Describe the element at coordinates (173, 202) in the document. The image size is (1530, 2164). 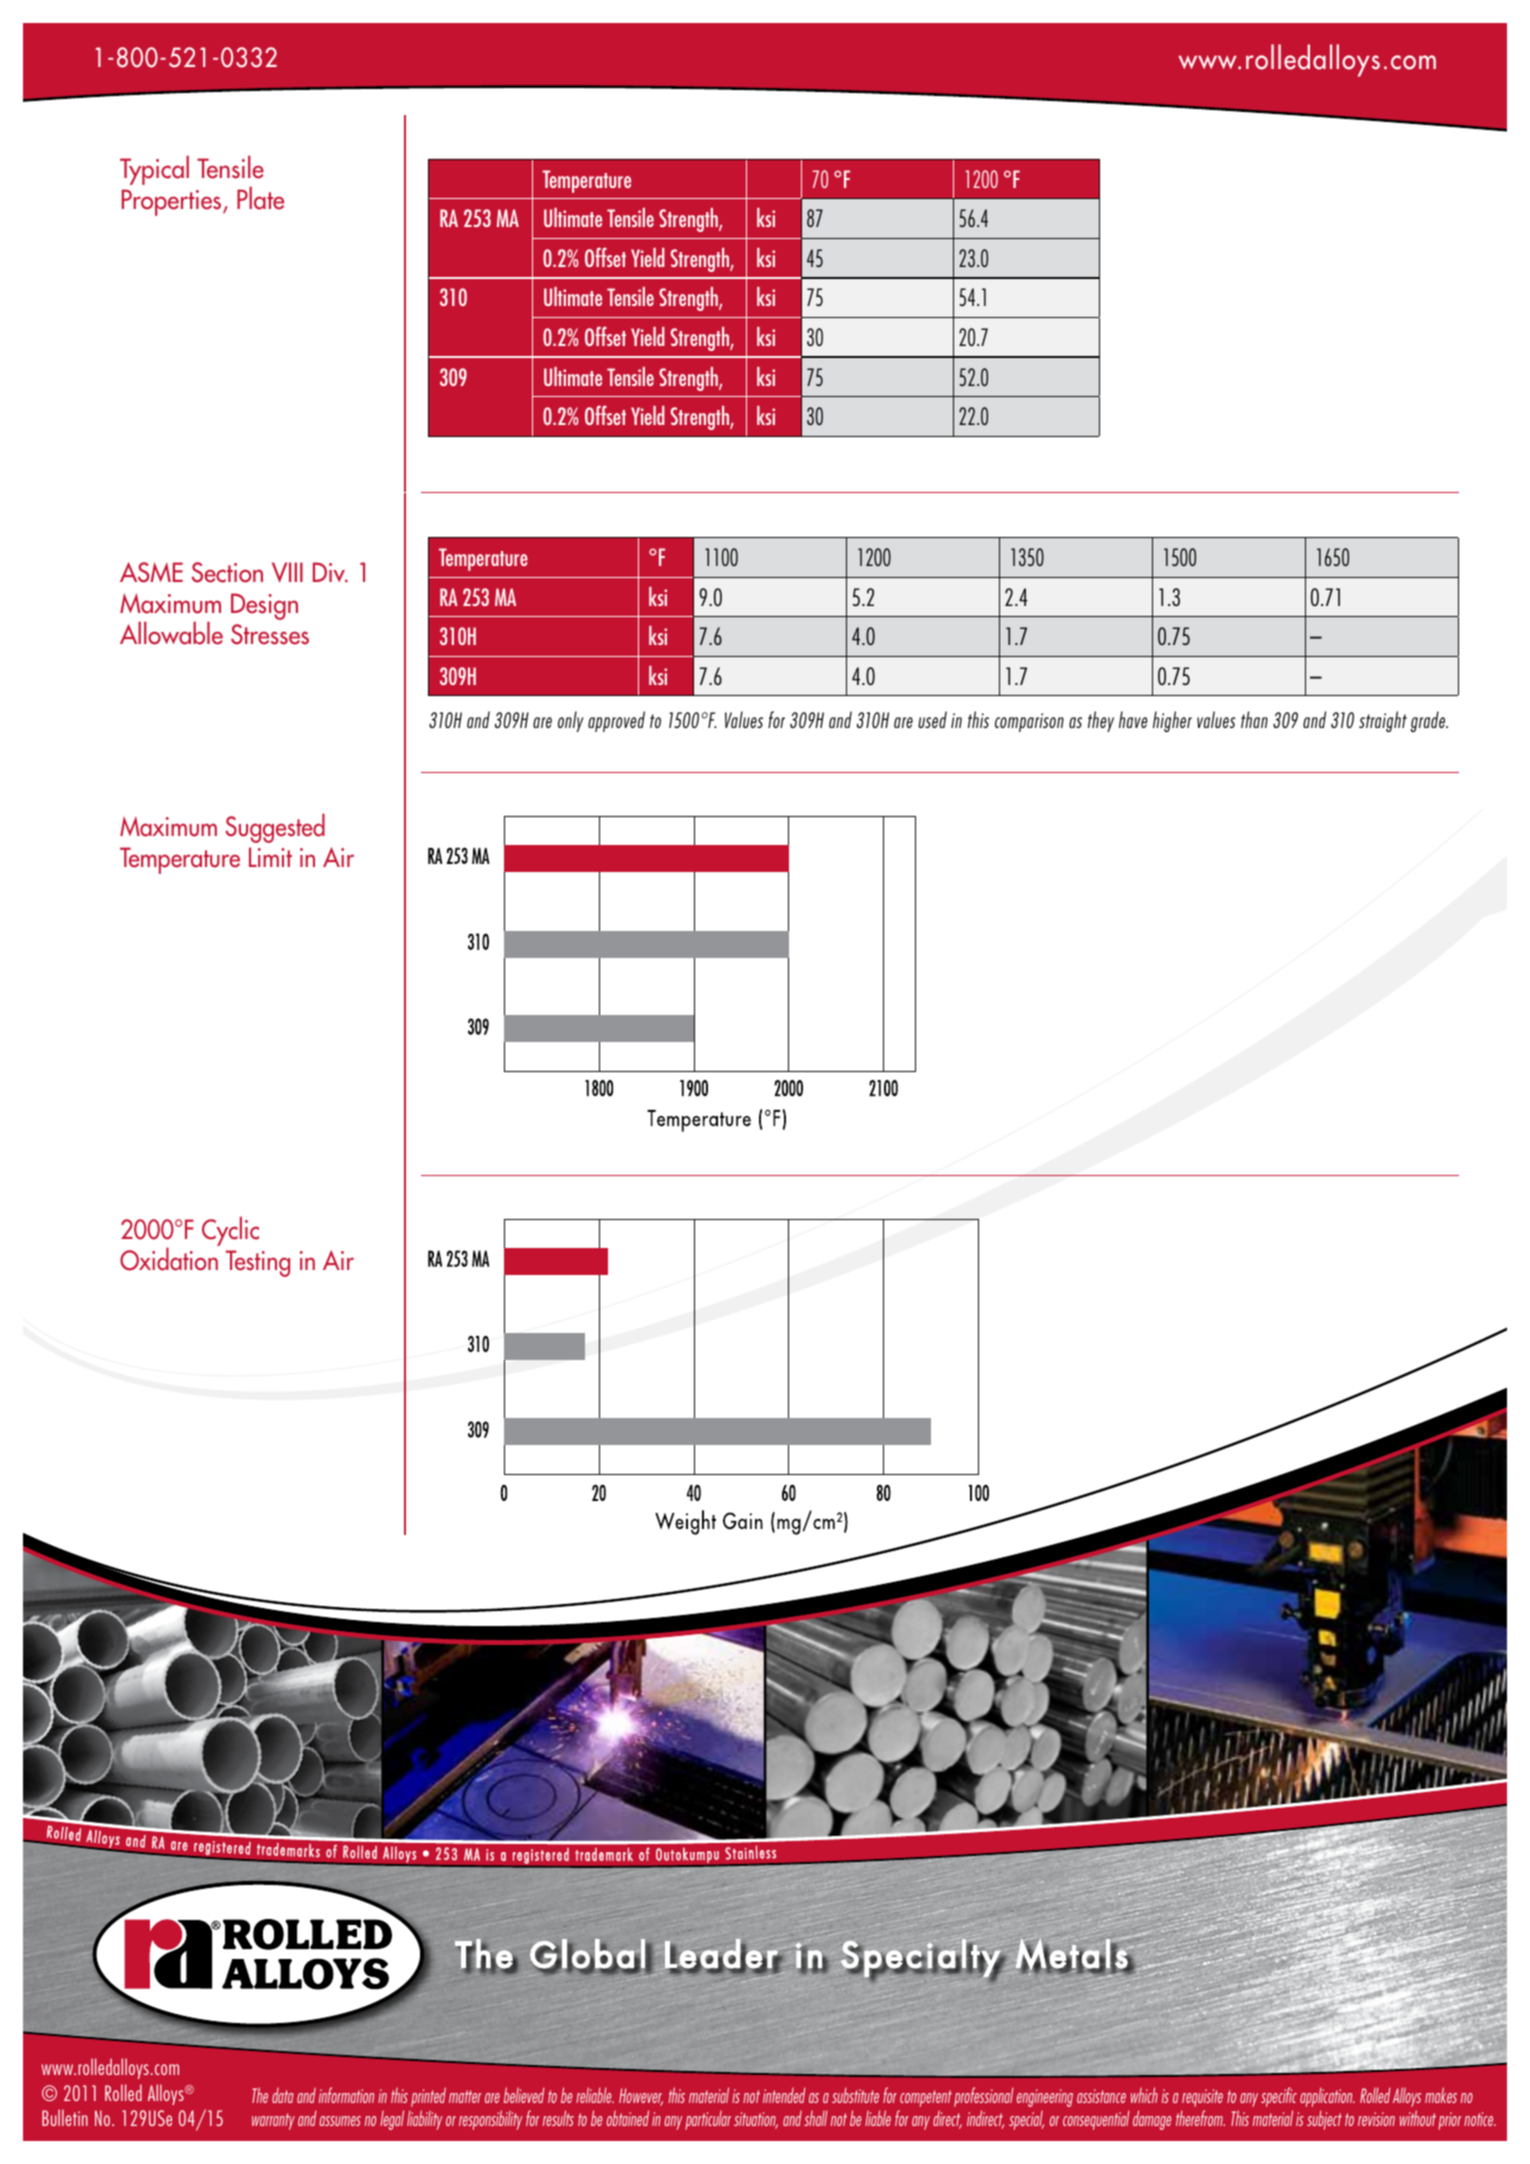
I see `Properties` at that location.
